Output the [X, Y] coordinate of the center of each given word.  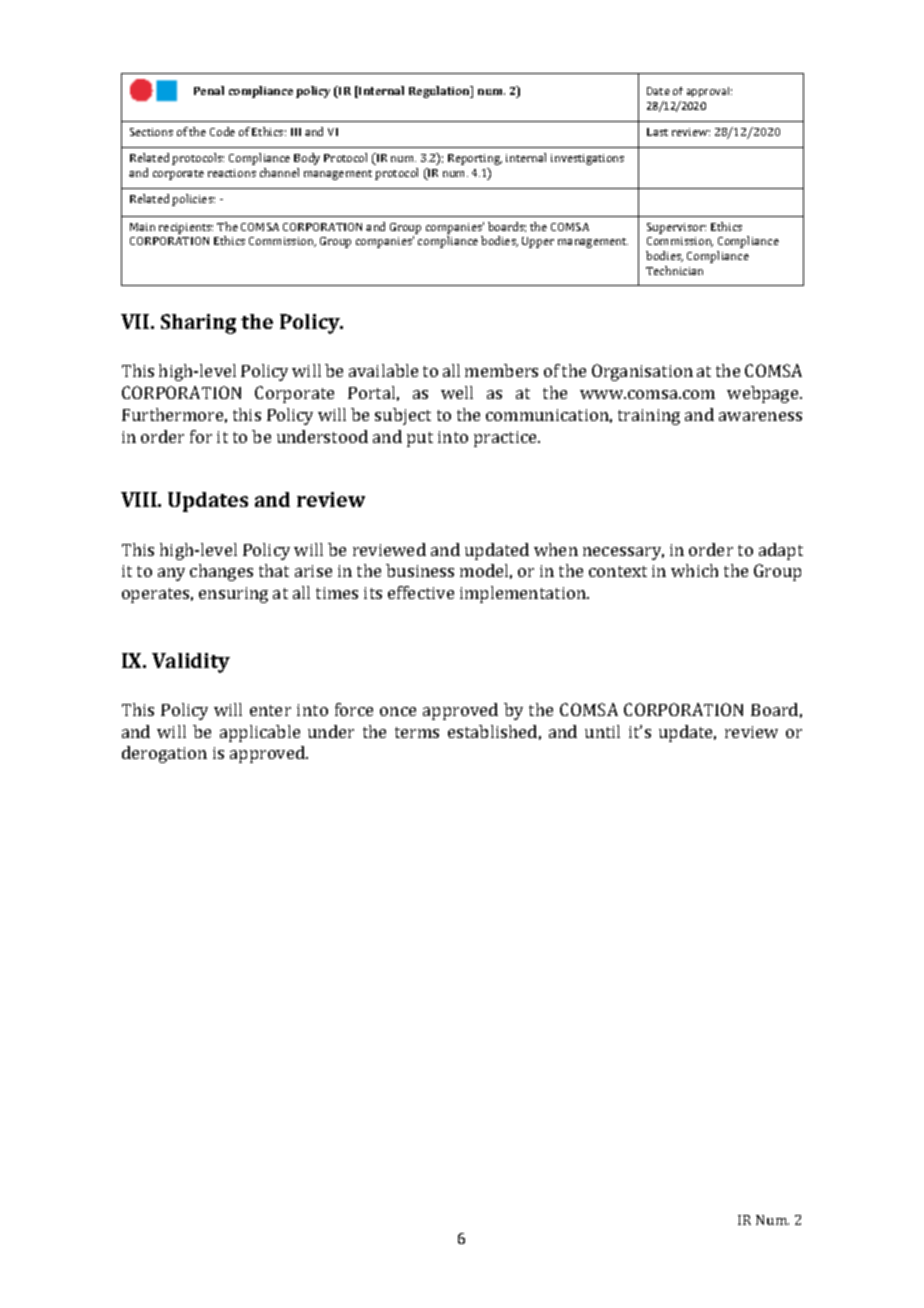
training [649, 417]
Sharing [198, 324]
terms [417, 732]
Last [657, 132]
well [457, 392]
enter [270, 710]
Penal [209, 90]
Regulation [440, 92]
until [602, 731]
